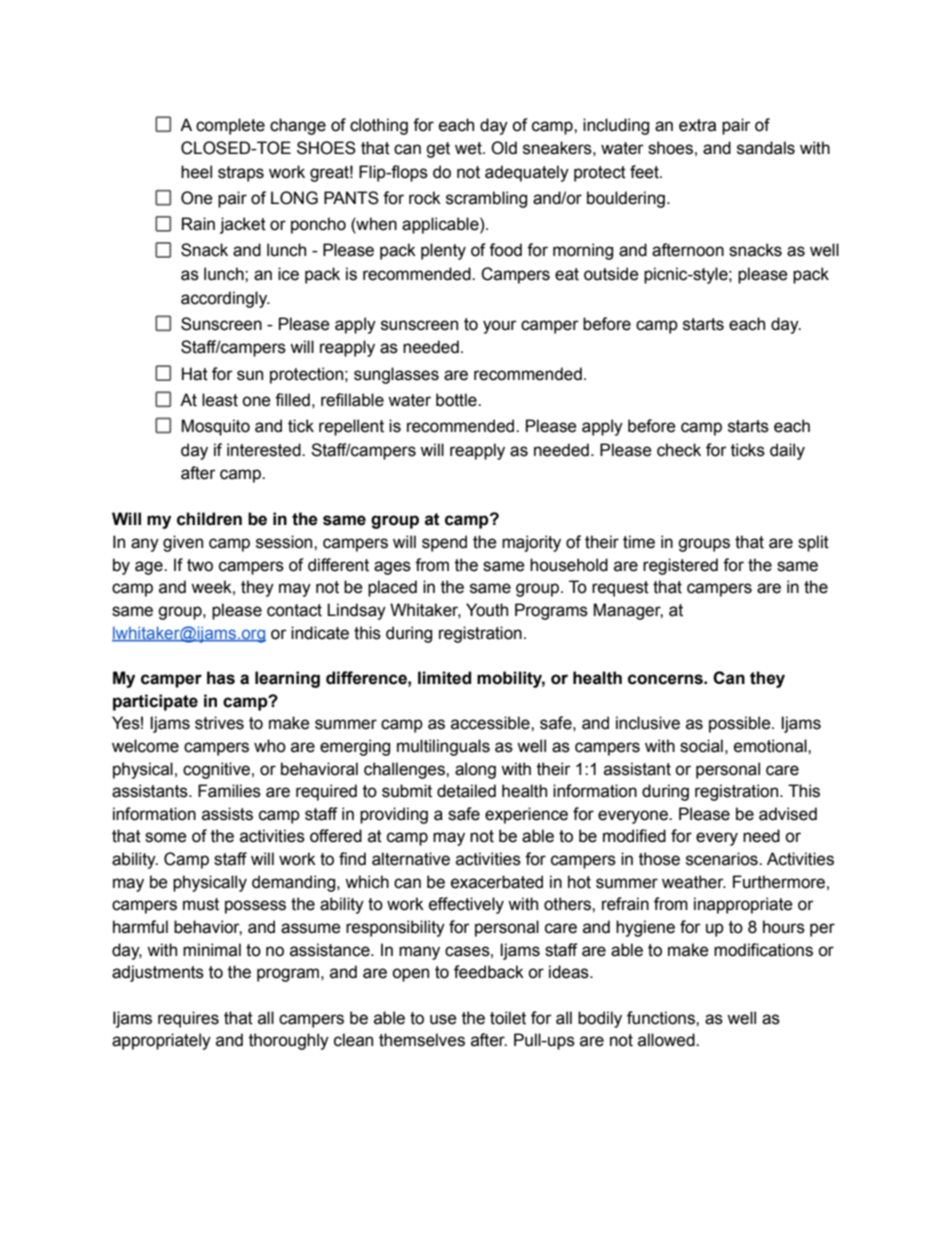 This screenshot has height=1233, width=952. I want to click on extra, so click(697, 125).
